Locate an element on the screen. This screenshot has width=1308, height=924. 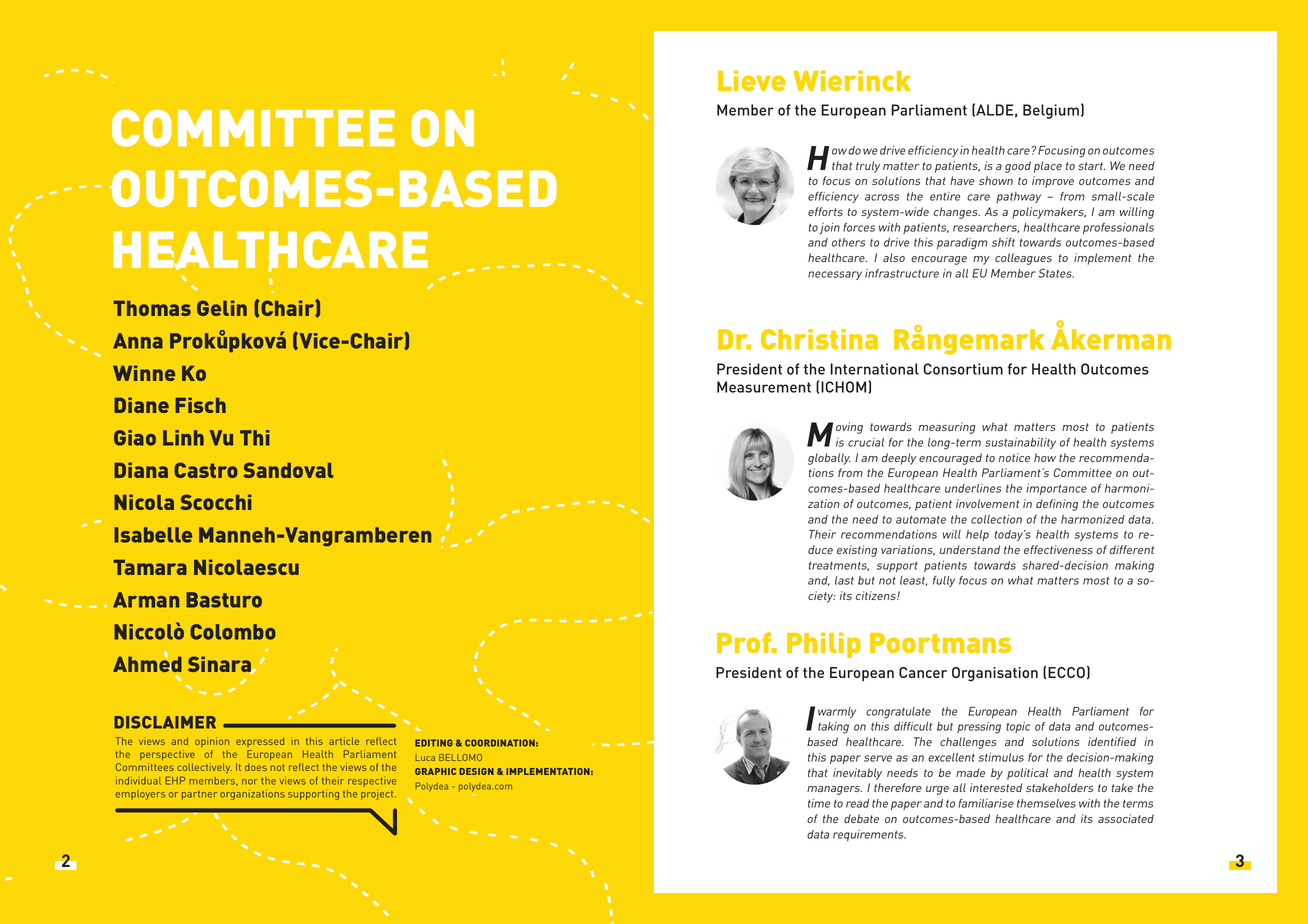
Castro is located at coordinates (206, 470).
